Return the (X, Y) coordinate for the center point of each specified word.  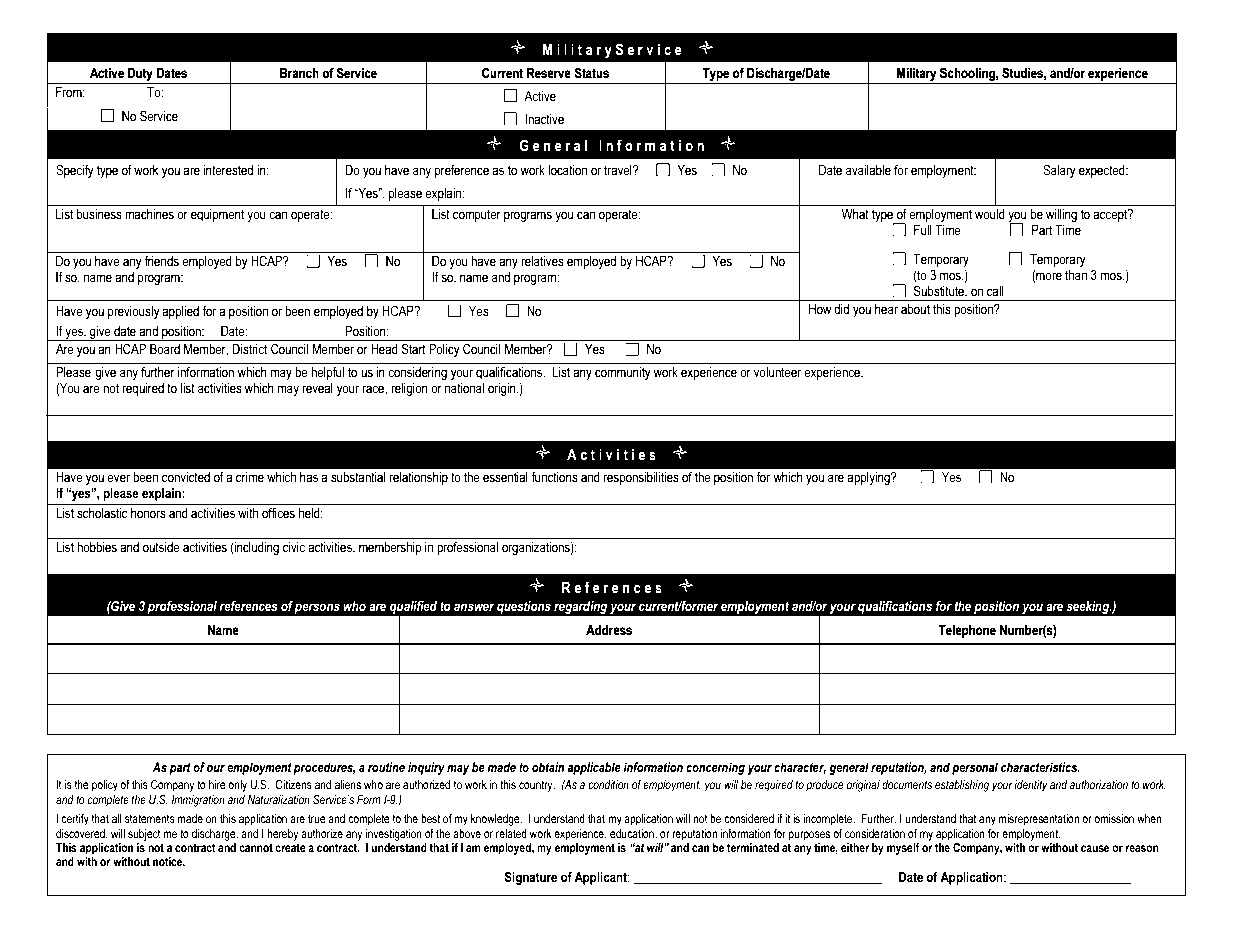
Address (609, 630)
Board (165, 349)
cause (1095, 848)
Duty (140, 74)
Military (916, 74)
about (915, 309)
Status (592, 72)
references (248, 606)
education (633, 834)
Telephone (967, 631)
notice (169, 861)
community (623, 373)
